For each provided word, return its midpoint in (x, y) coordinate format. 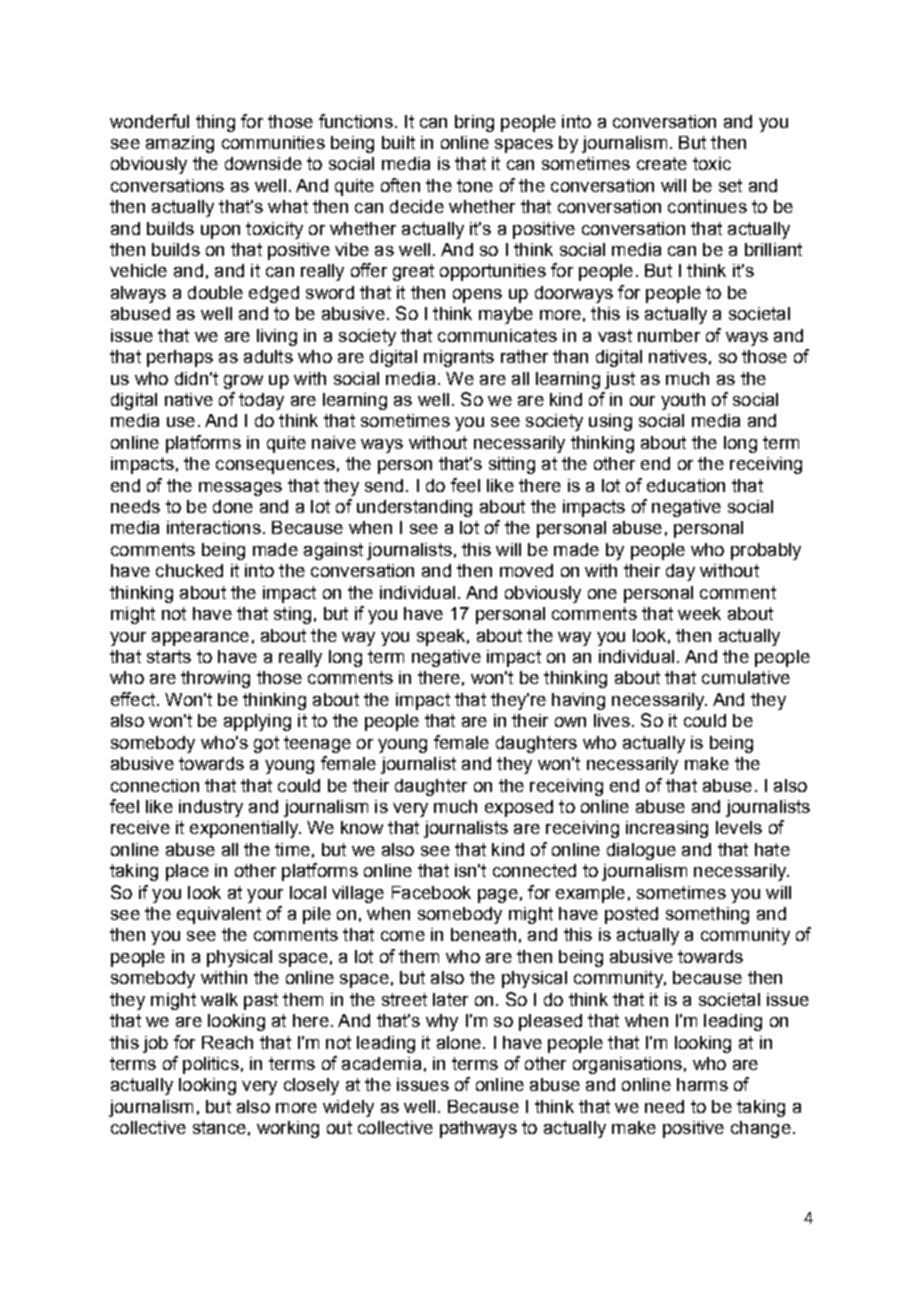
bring (474, 123)
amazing (180, 144)
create (662, 163)
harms (702, 1084)
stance (219, 1127)
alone (459, 1042)
